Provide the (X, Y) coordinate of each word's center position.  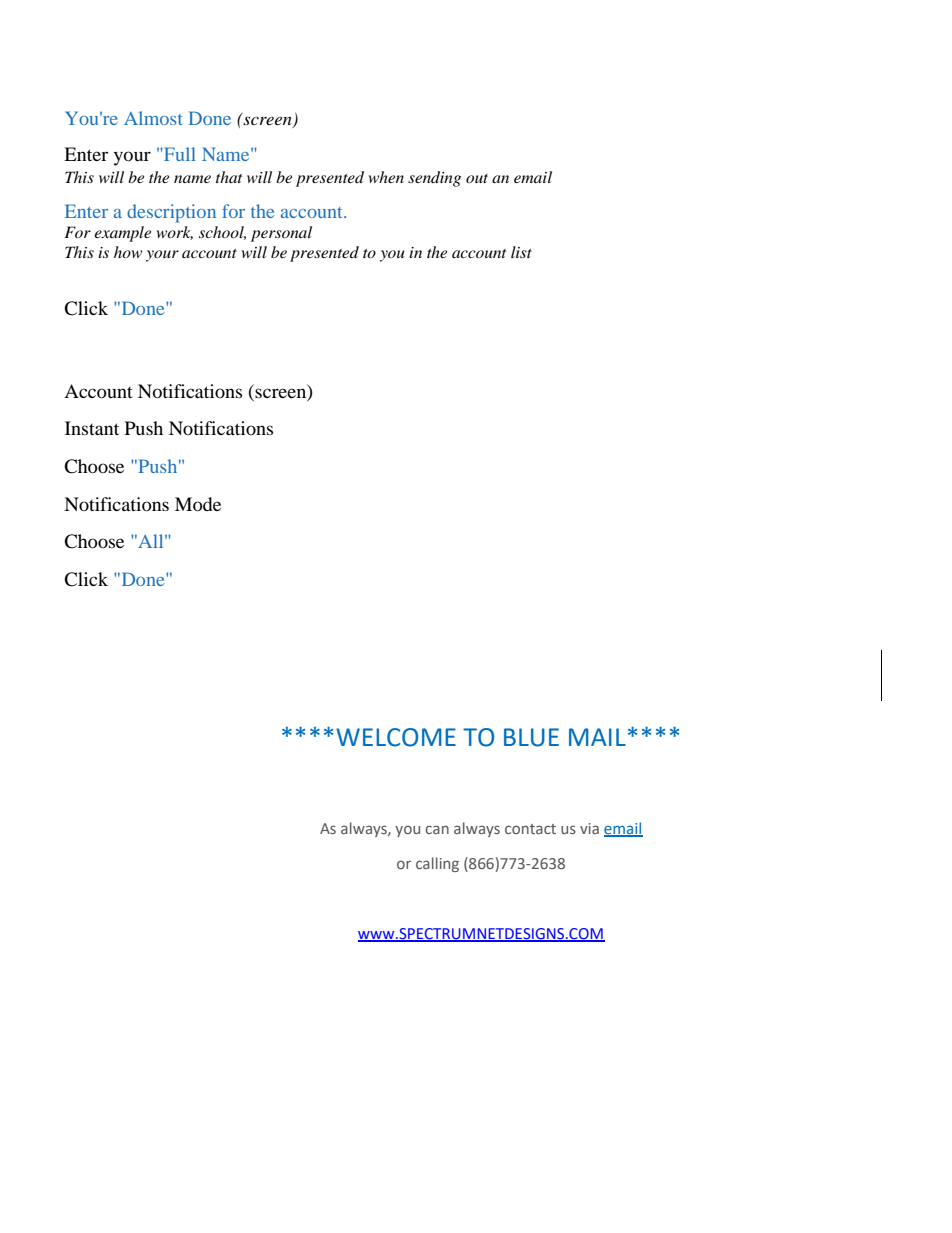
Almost (153, 118)
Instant (92, 428)
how (128, 252)
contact (530, 829)
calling (437, 864)
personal (281, 234)
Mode (198, 504)
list (521, 252)
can (437, 829)
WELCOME (396, 737)
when (386, 177)
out (477, 178)
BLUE (531, 737)
